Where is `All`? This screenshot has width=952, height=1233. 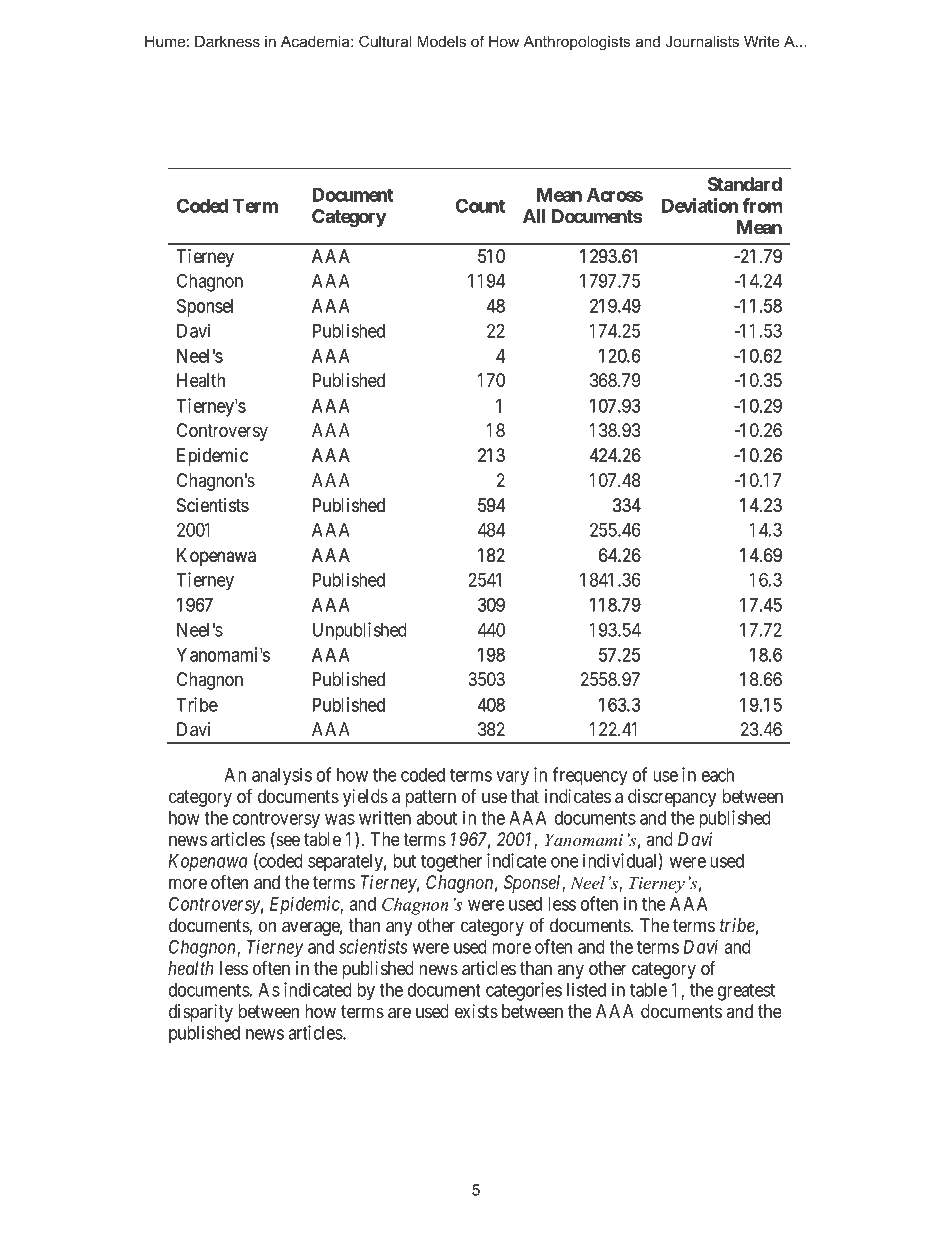
All is located at coordinates (534, 216).
